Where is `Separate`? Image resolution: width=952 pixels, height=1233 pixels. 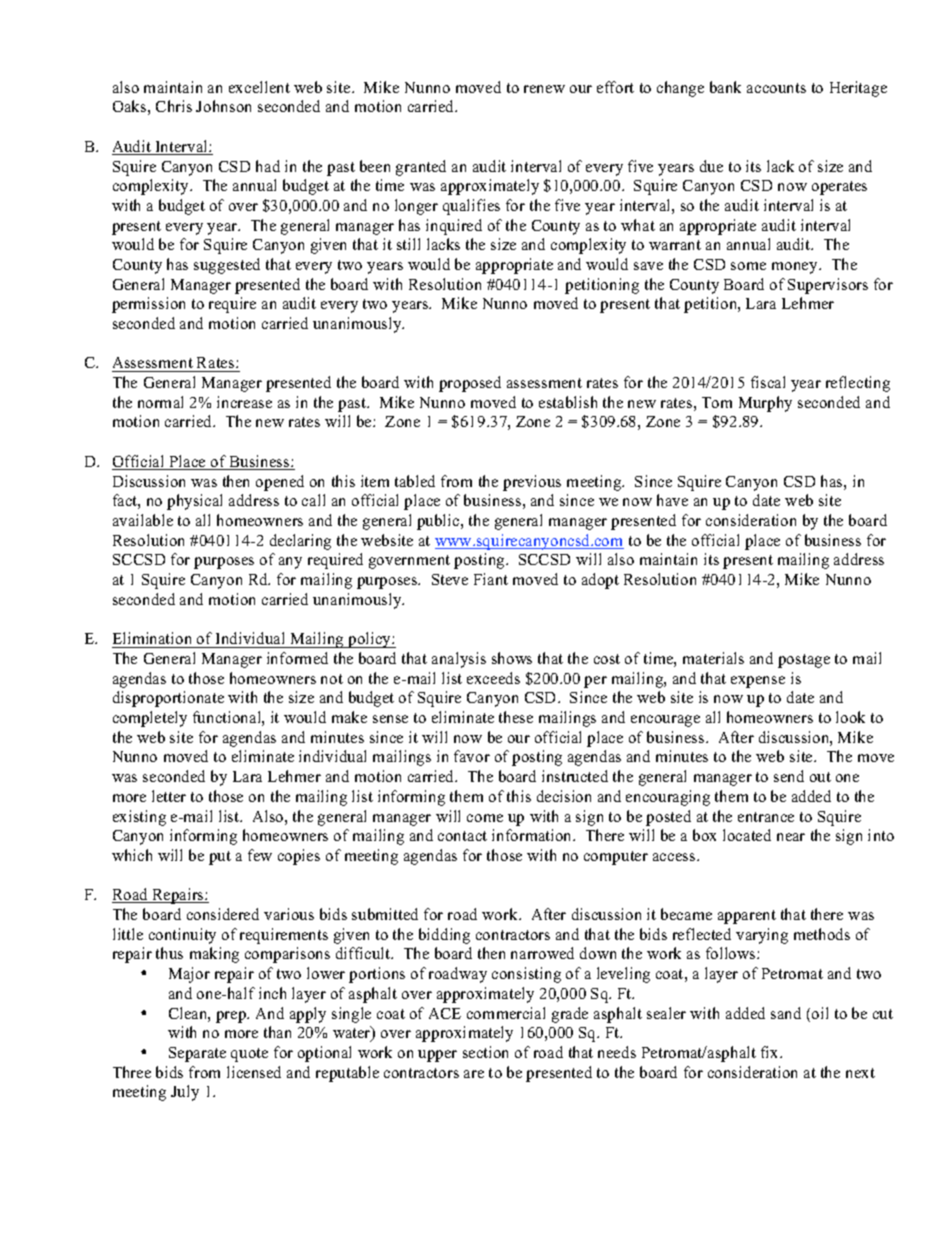 Separate is located at coordinates (197, 1054).
